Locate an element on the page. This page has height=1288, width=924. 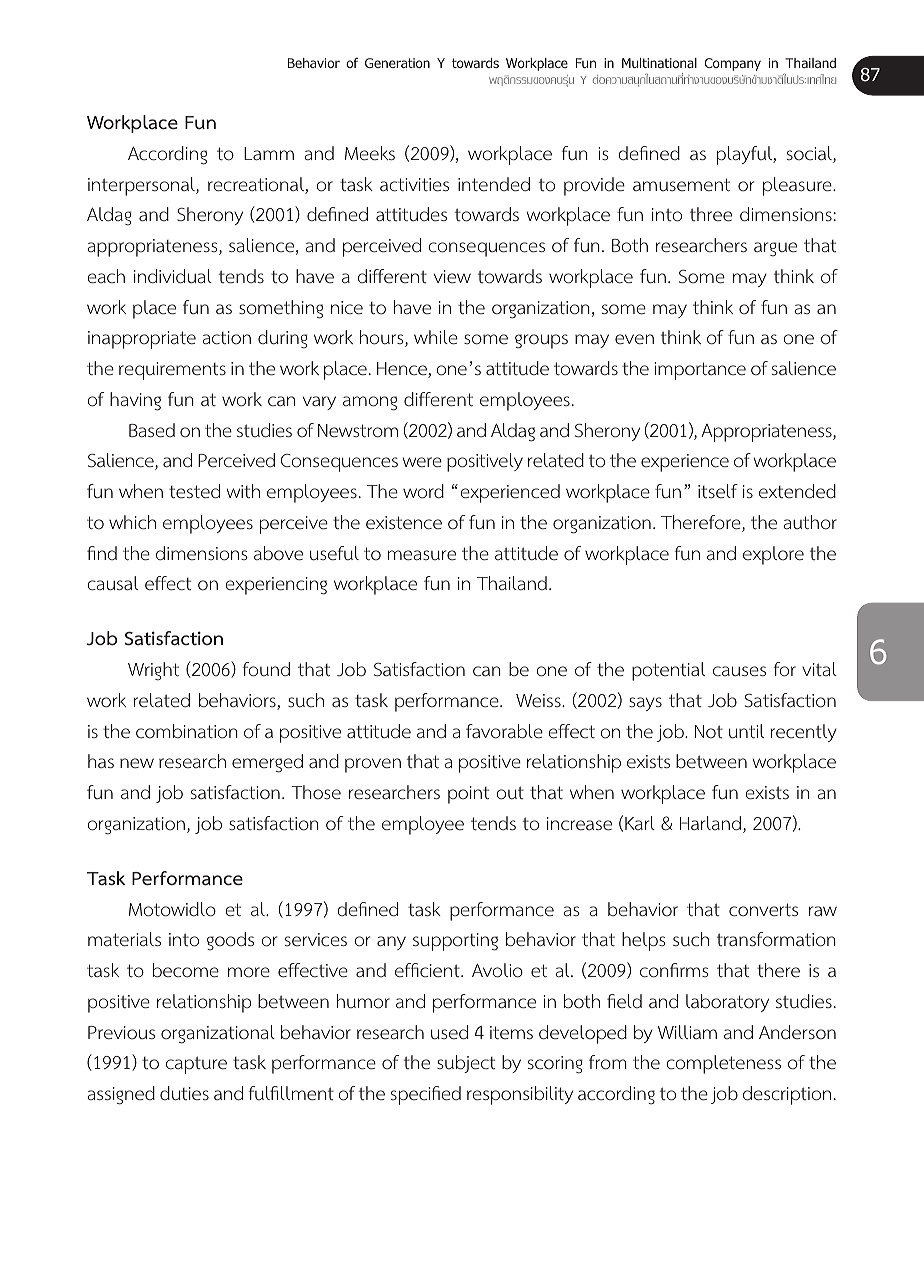
Generation is located at coordinates (397, 63).
